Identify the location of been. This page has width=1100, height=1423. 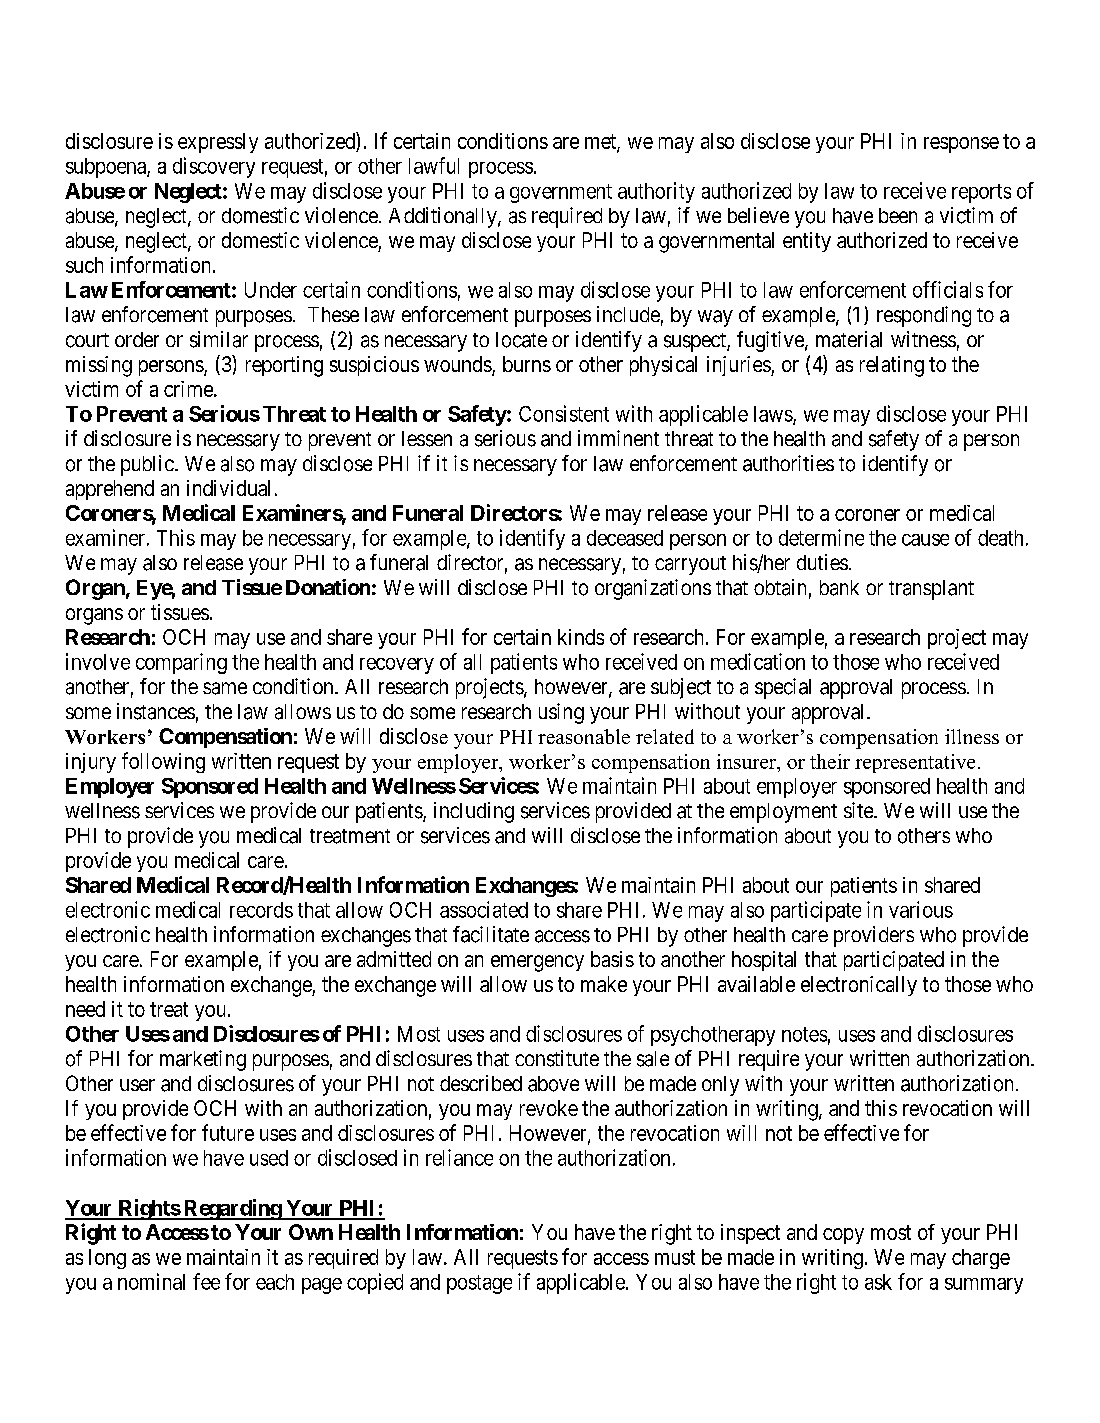
(898, 215).
